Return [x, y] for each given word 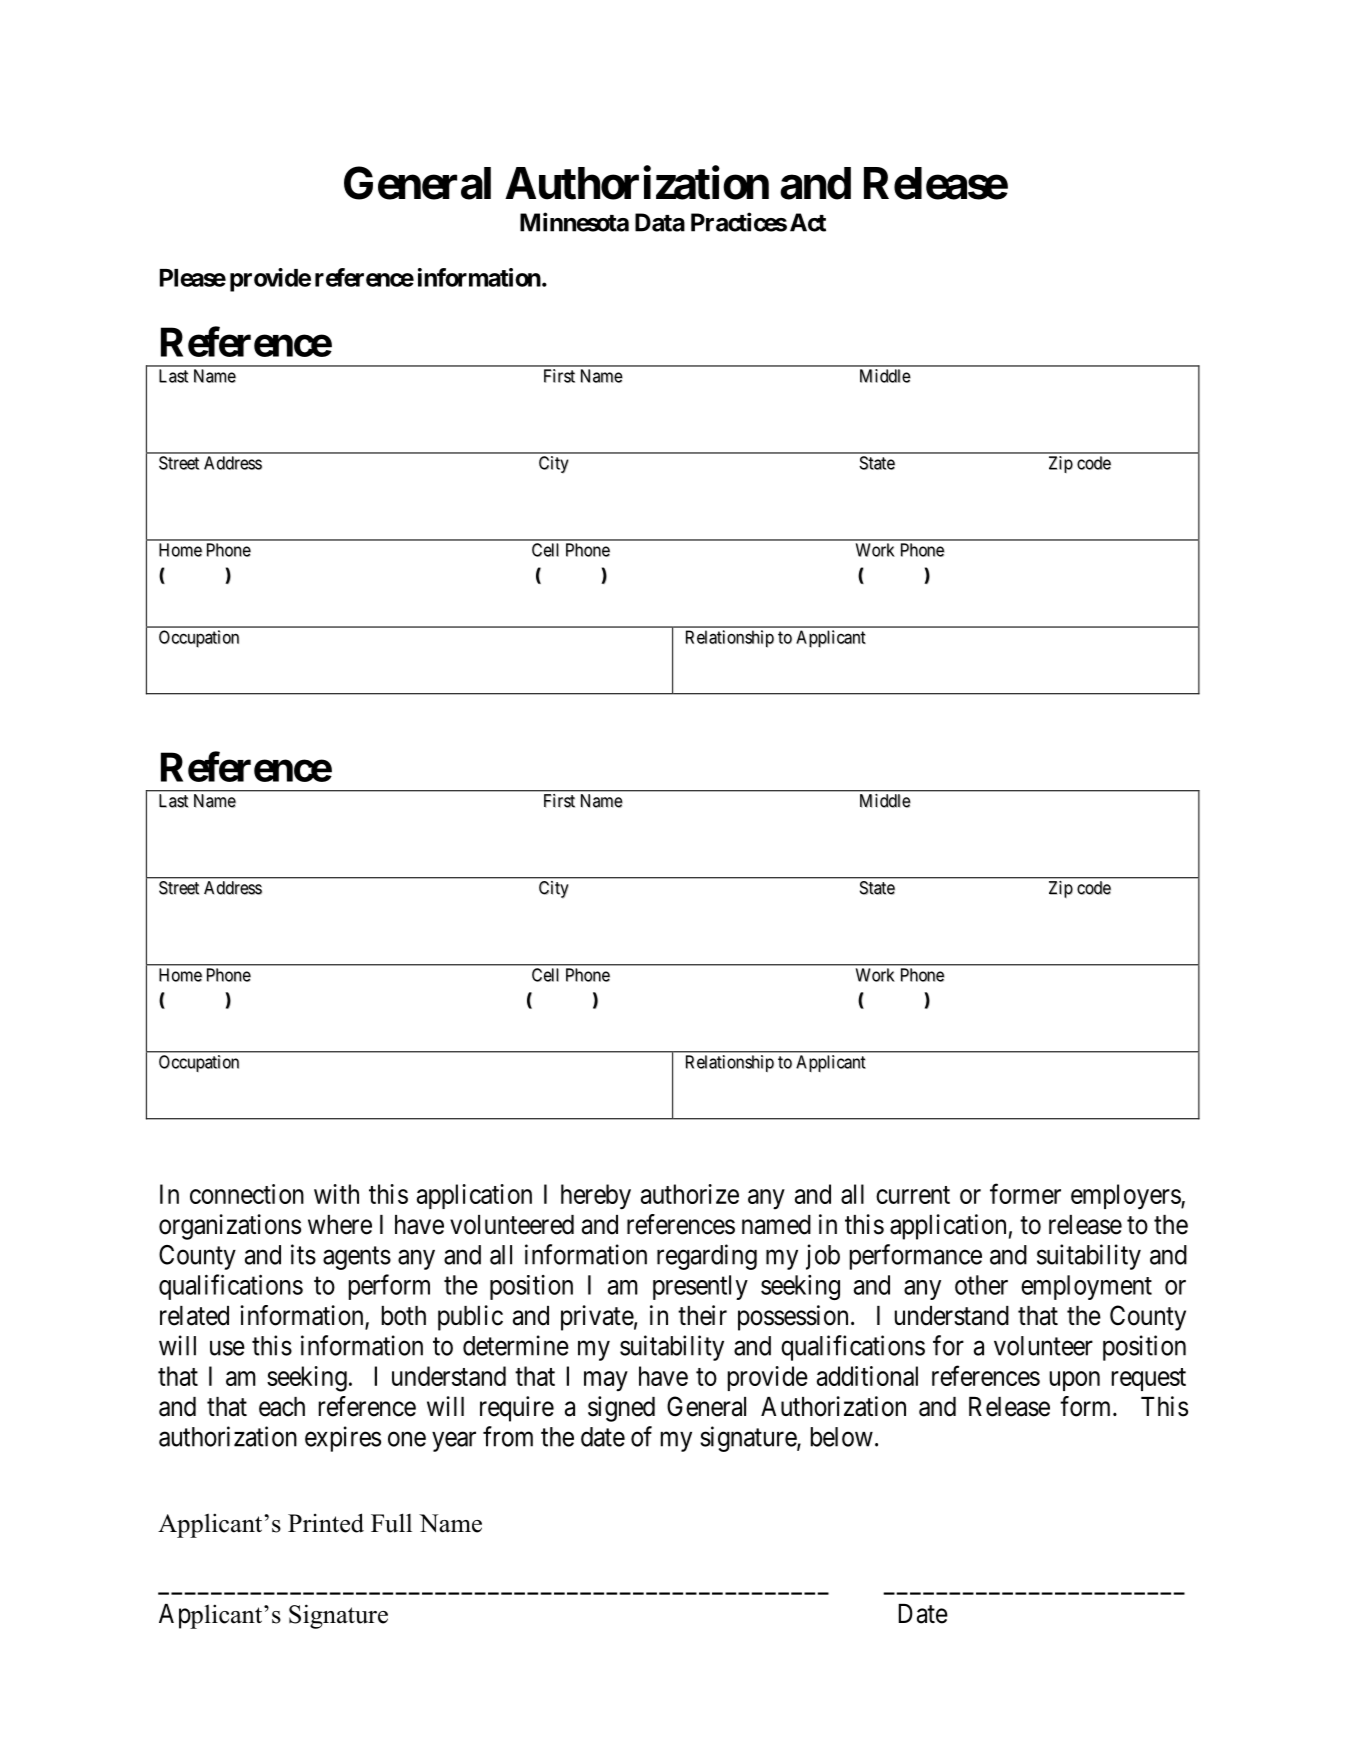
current [913, 1195]
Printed [326, 1523]
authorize [690, 1194]
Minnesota [574, 222]
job [823, 1257]
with [336, 1194]
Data [660, 222]
